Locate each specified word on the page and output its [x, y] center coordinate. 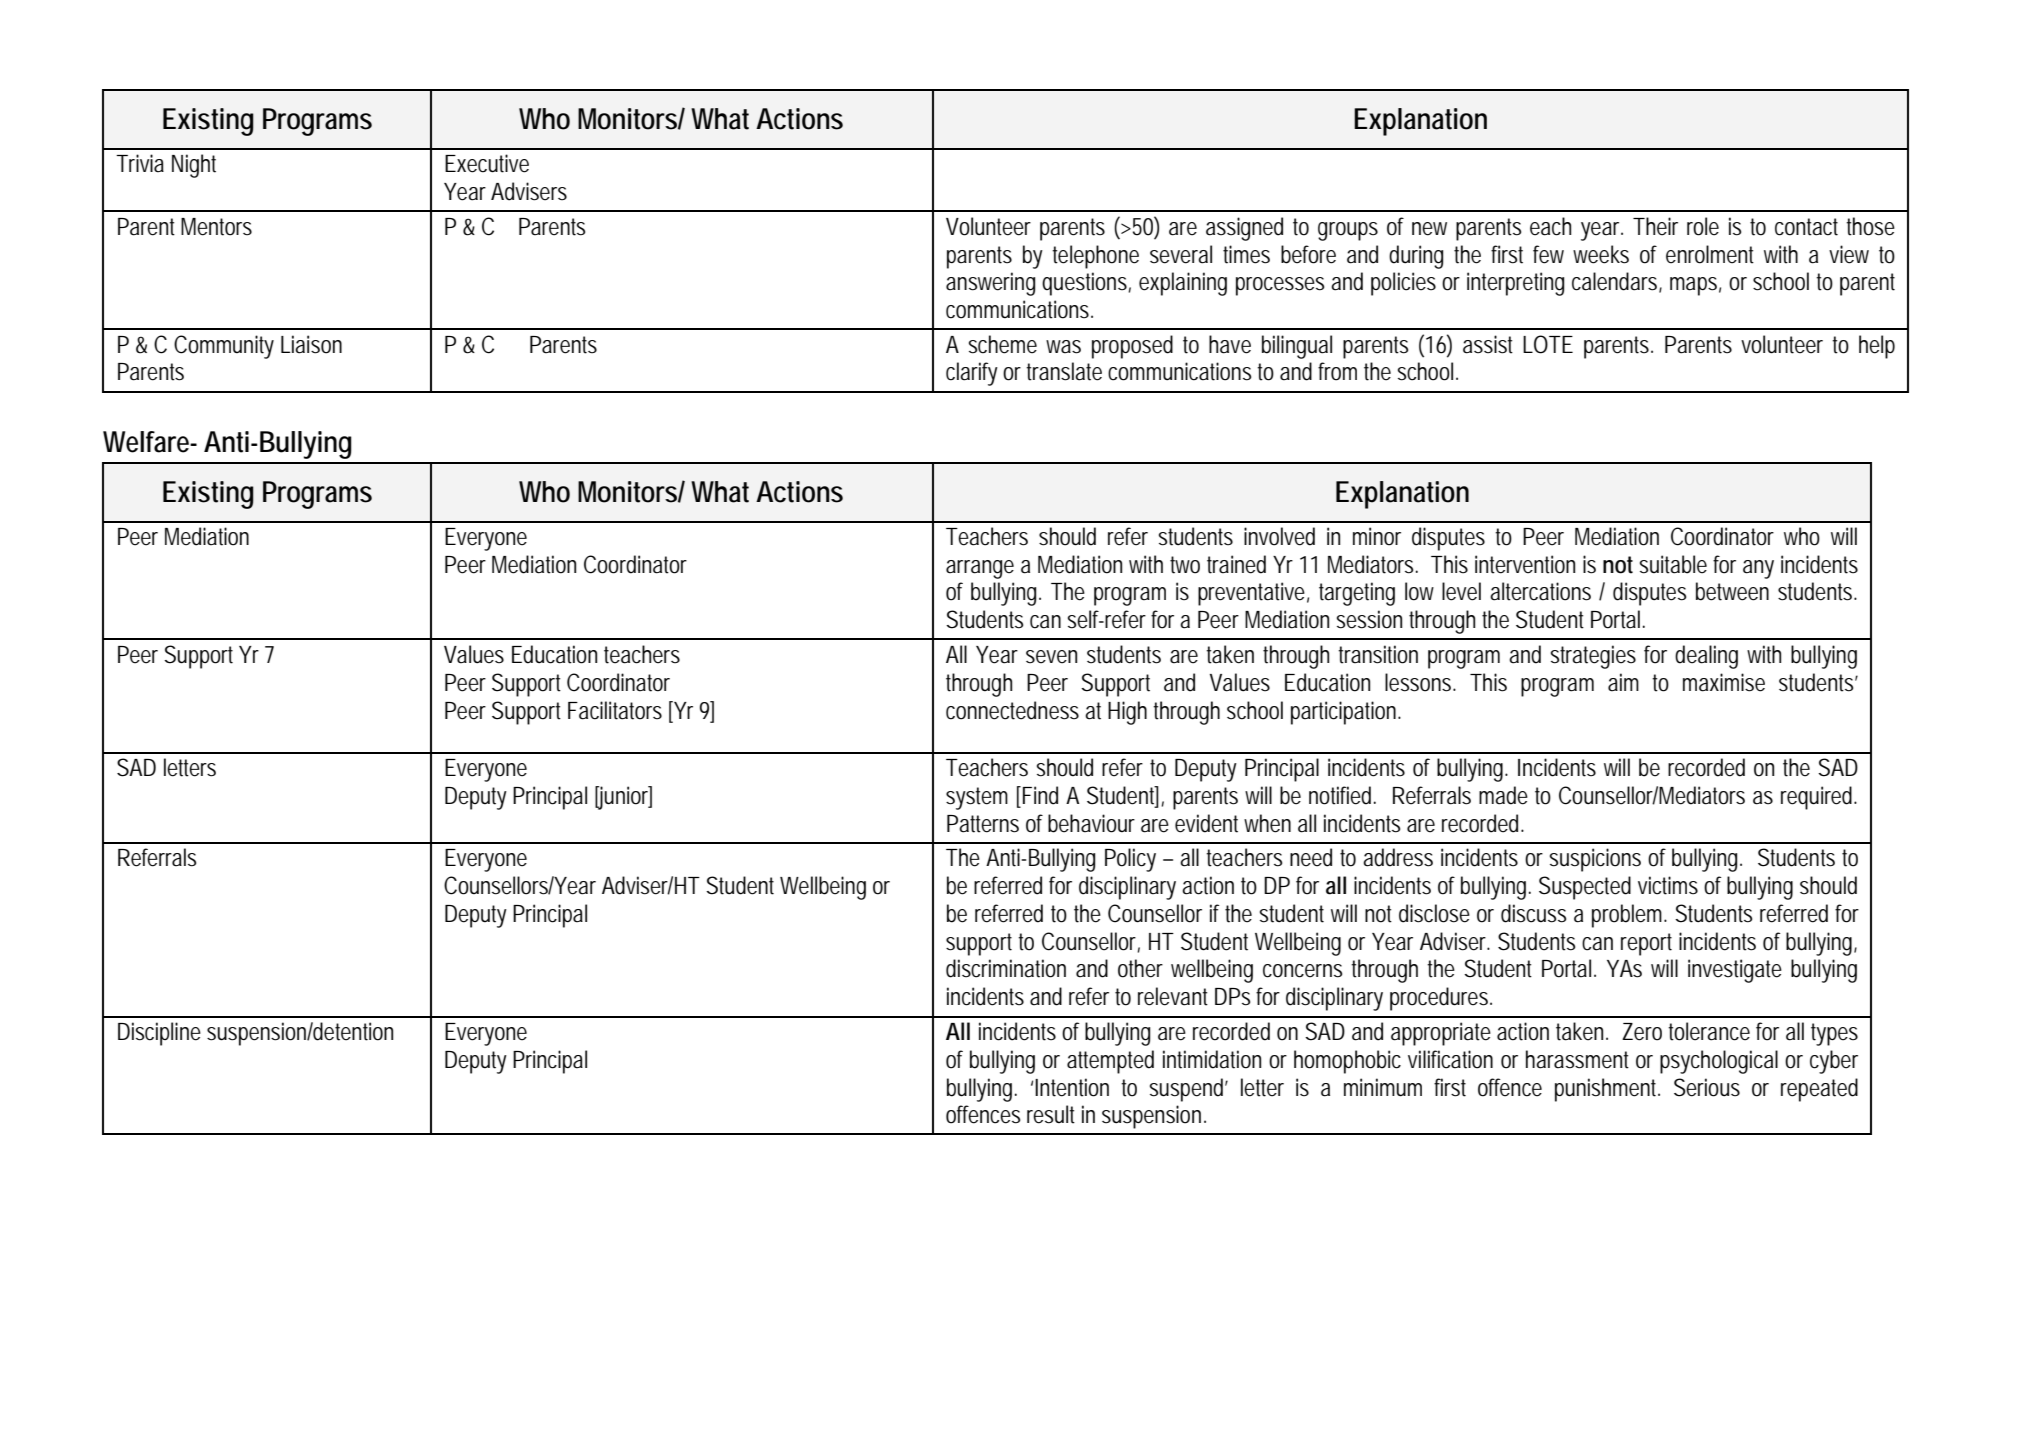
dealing [1706, 657]
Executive [487, 163]
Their [1655, 226]
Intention [1072, 1087]
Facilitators [615, 710]
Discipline [159, 1034]
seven [1051, 657]
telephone [1095, 257]
